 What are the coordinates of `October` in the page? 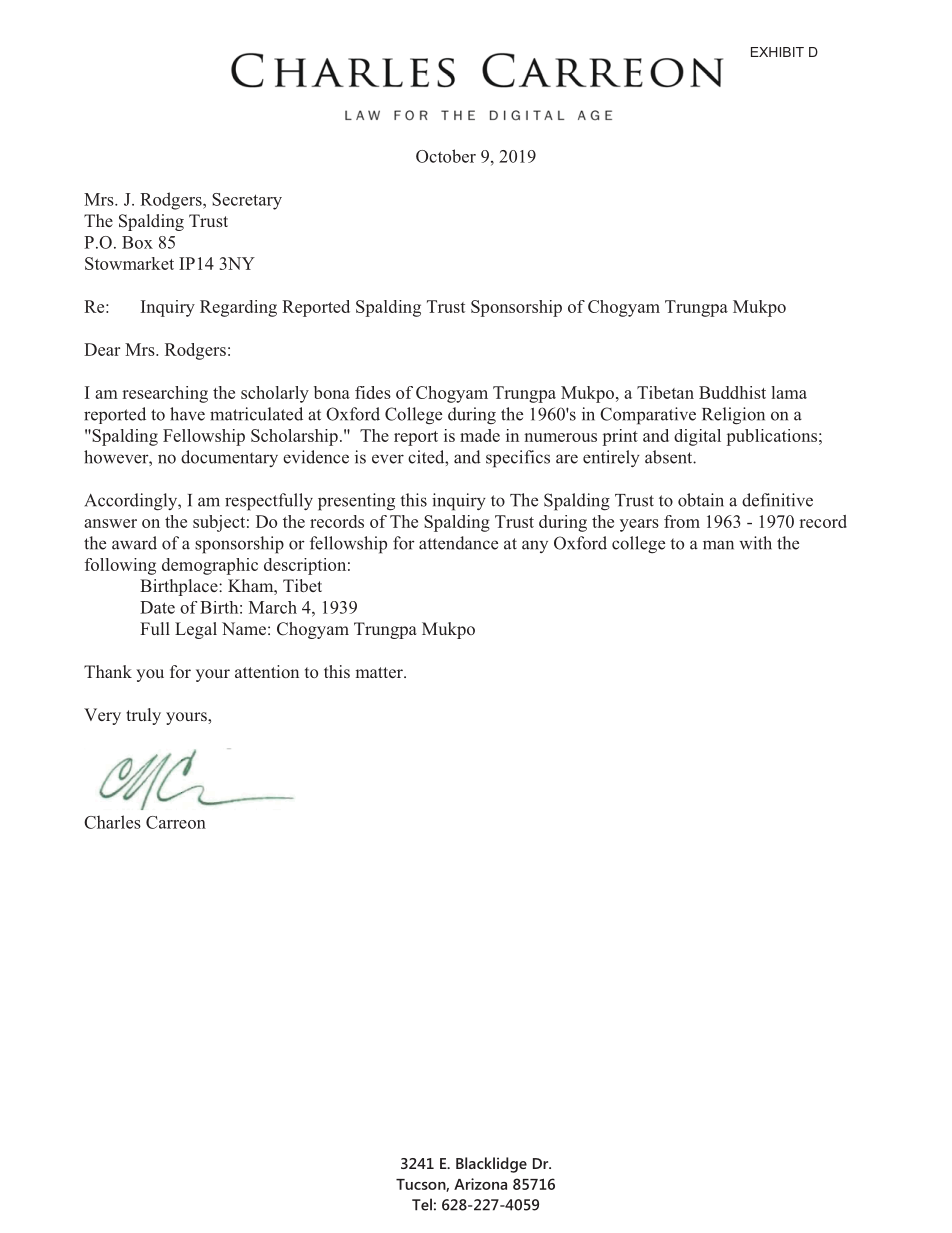 It's located at (446, 156).
